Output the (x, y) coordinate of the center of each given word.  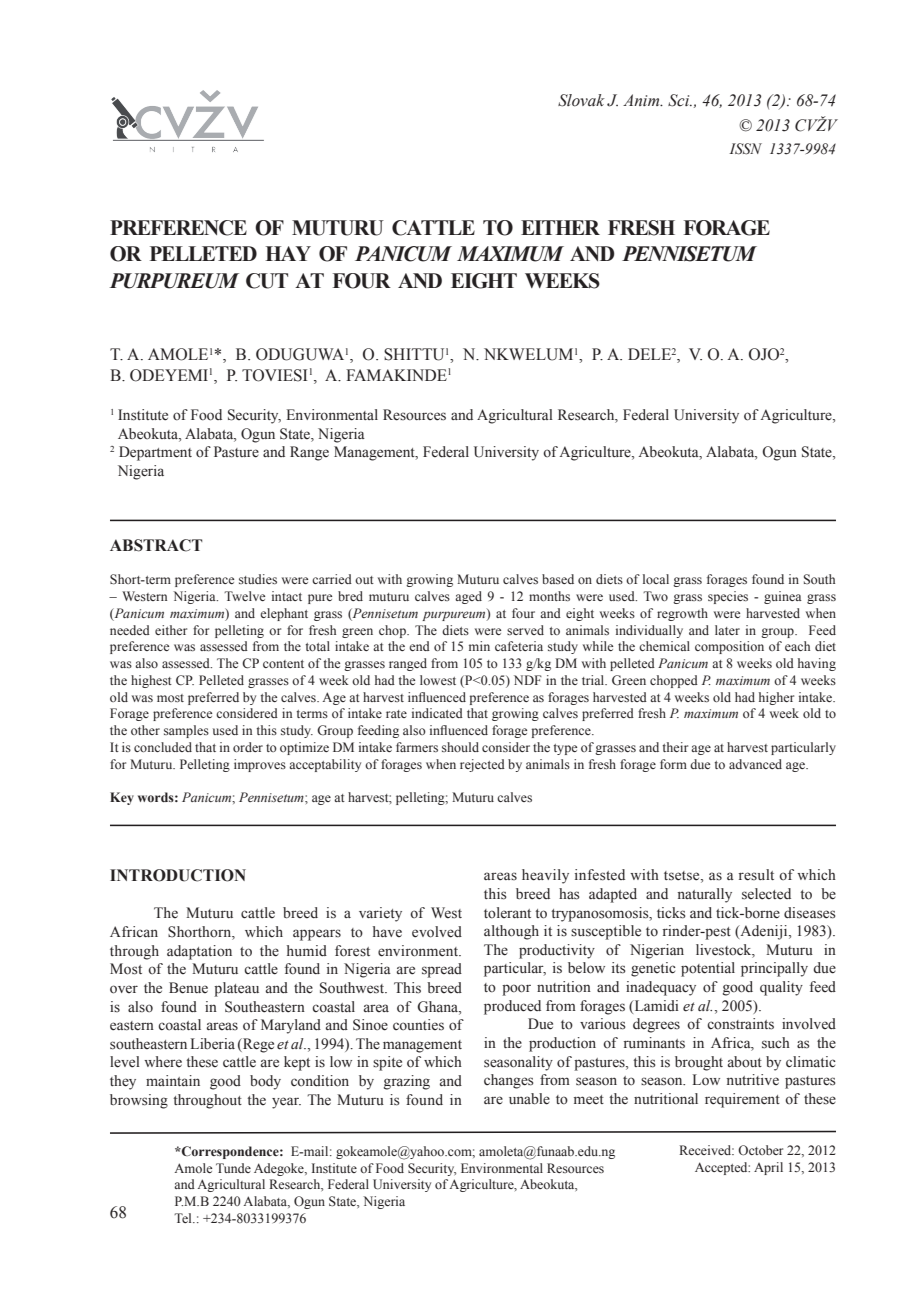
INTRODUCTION (178, 875)
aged (468, 597)
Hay (288, 253)
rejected (482, 765)
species (728, 597)
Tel (184, 1218)
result (756, 875)
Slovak (581, 100)
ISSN (745, 149)
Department (155, 453)
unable (529, 1099)
